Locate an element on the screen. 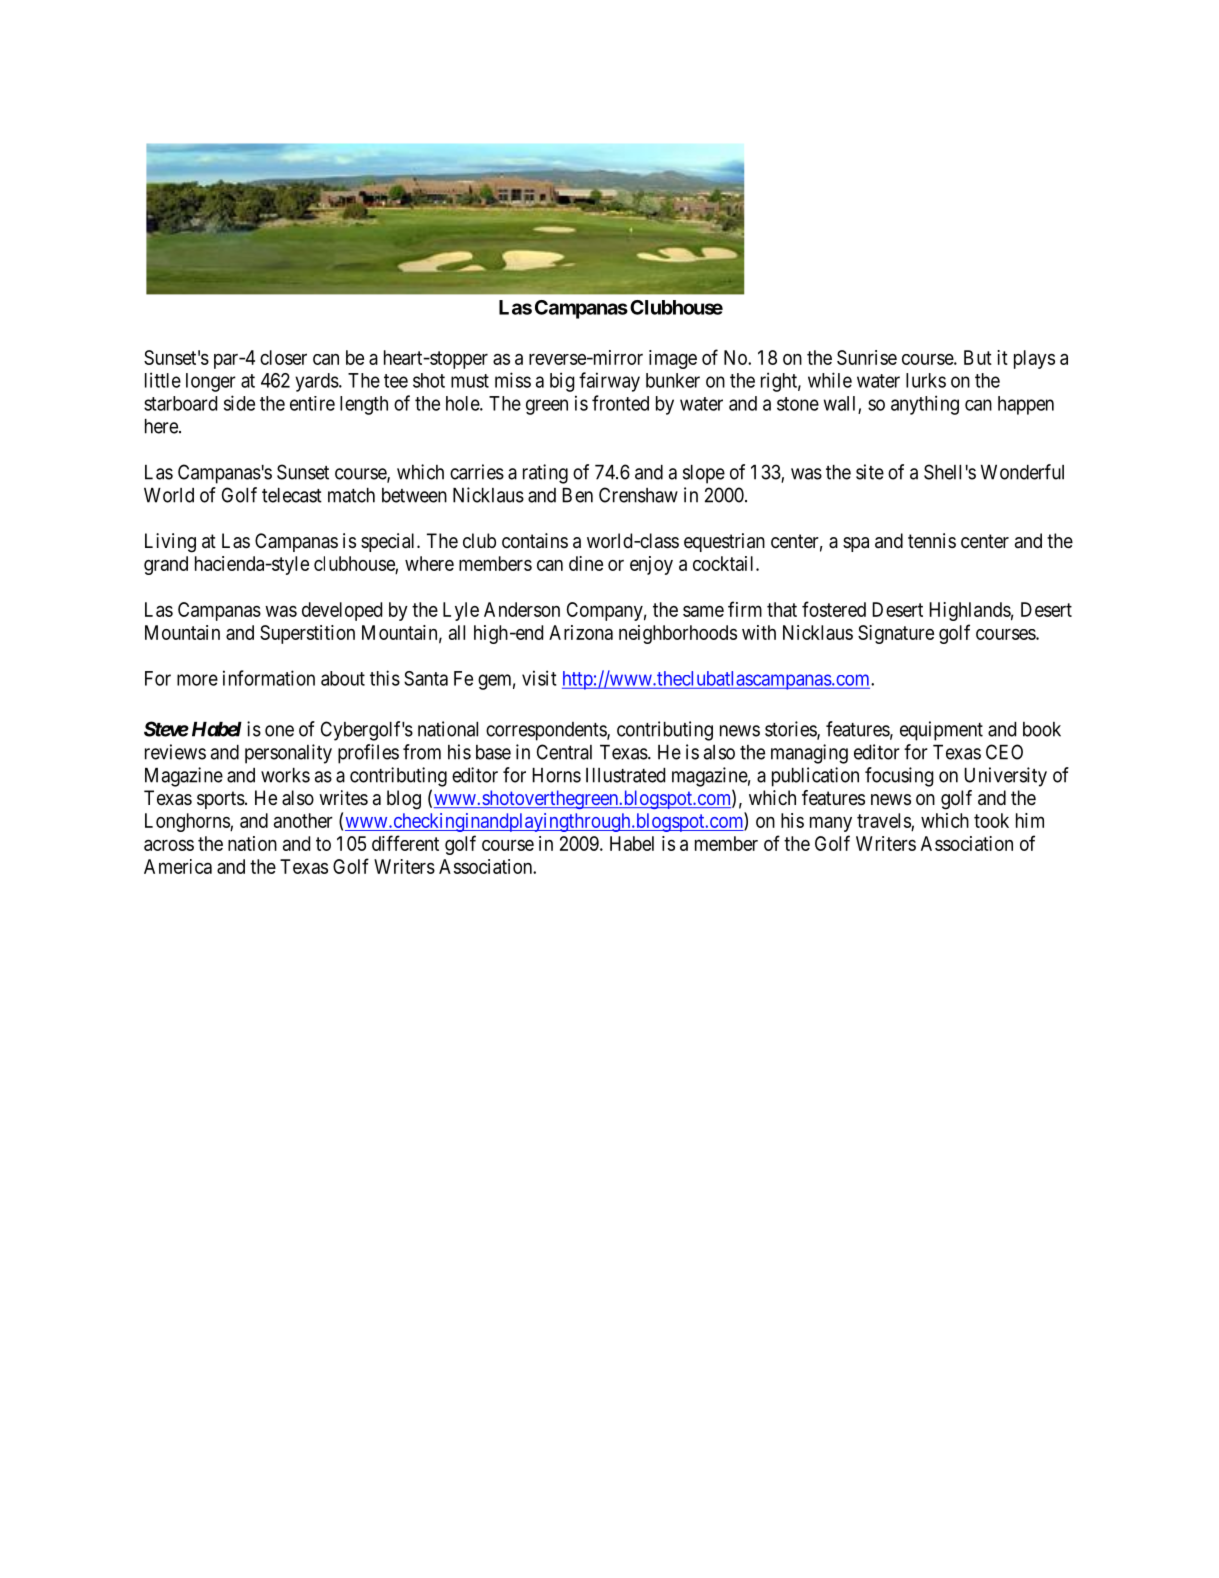 Image resolution: width=1219 pixels, height=1578 pixels. big is located at coordinates (562, 382).
